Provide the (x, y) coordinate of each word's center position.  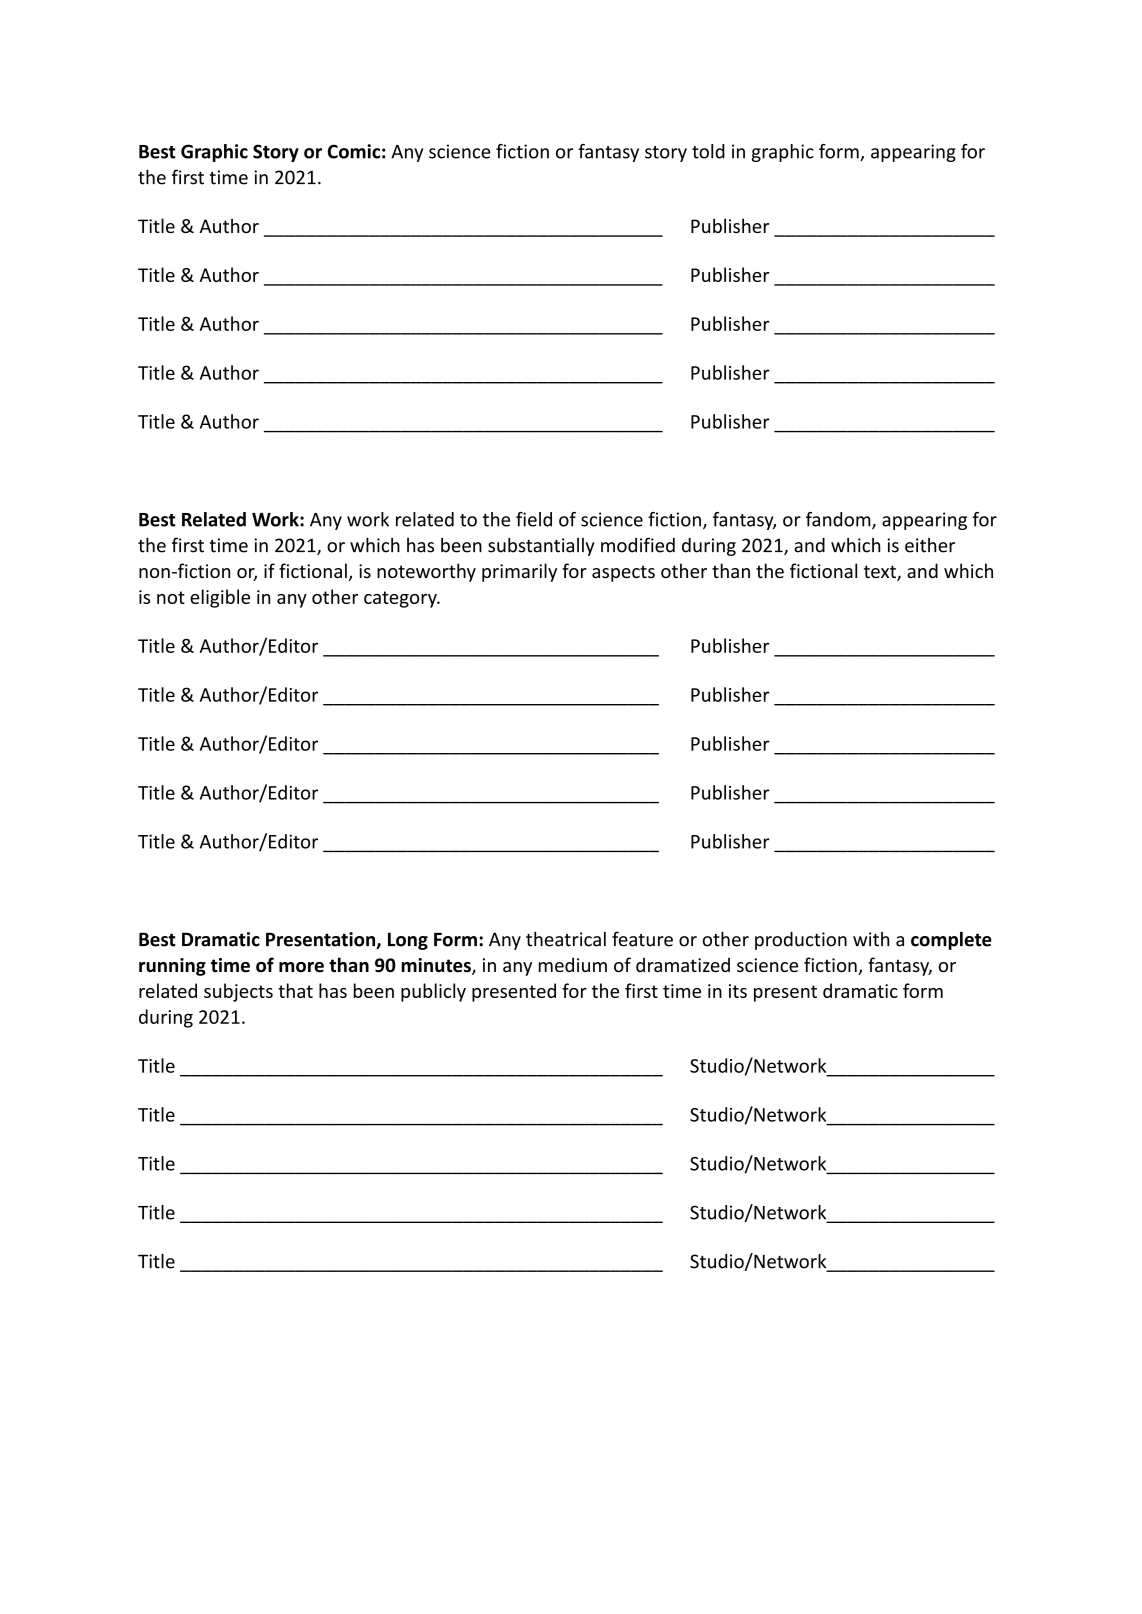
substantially (541, 546)
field (534, 519)
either (930, 545)
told (708, 151)
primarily (519, 572)
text (881, 573)
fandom (839, 520)
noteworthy (426, 572)
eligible (220, 598)
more (301, 967)
